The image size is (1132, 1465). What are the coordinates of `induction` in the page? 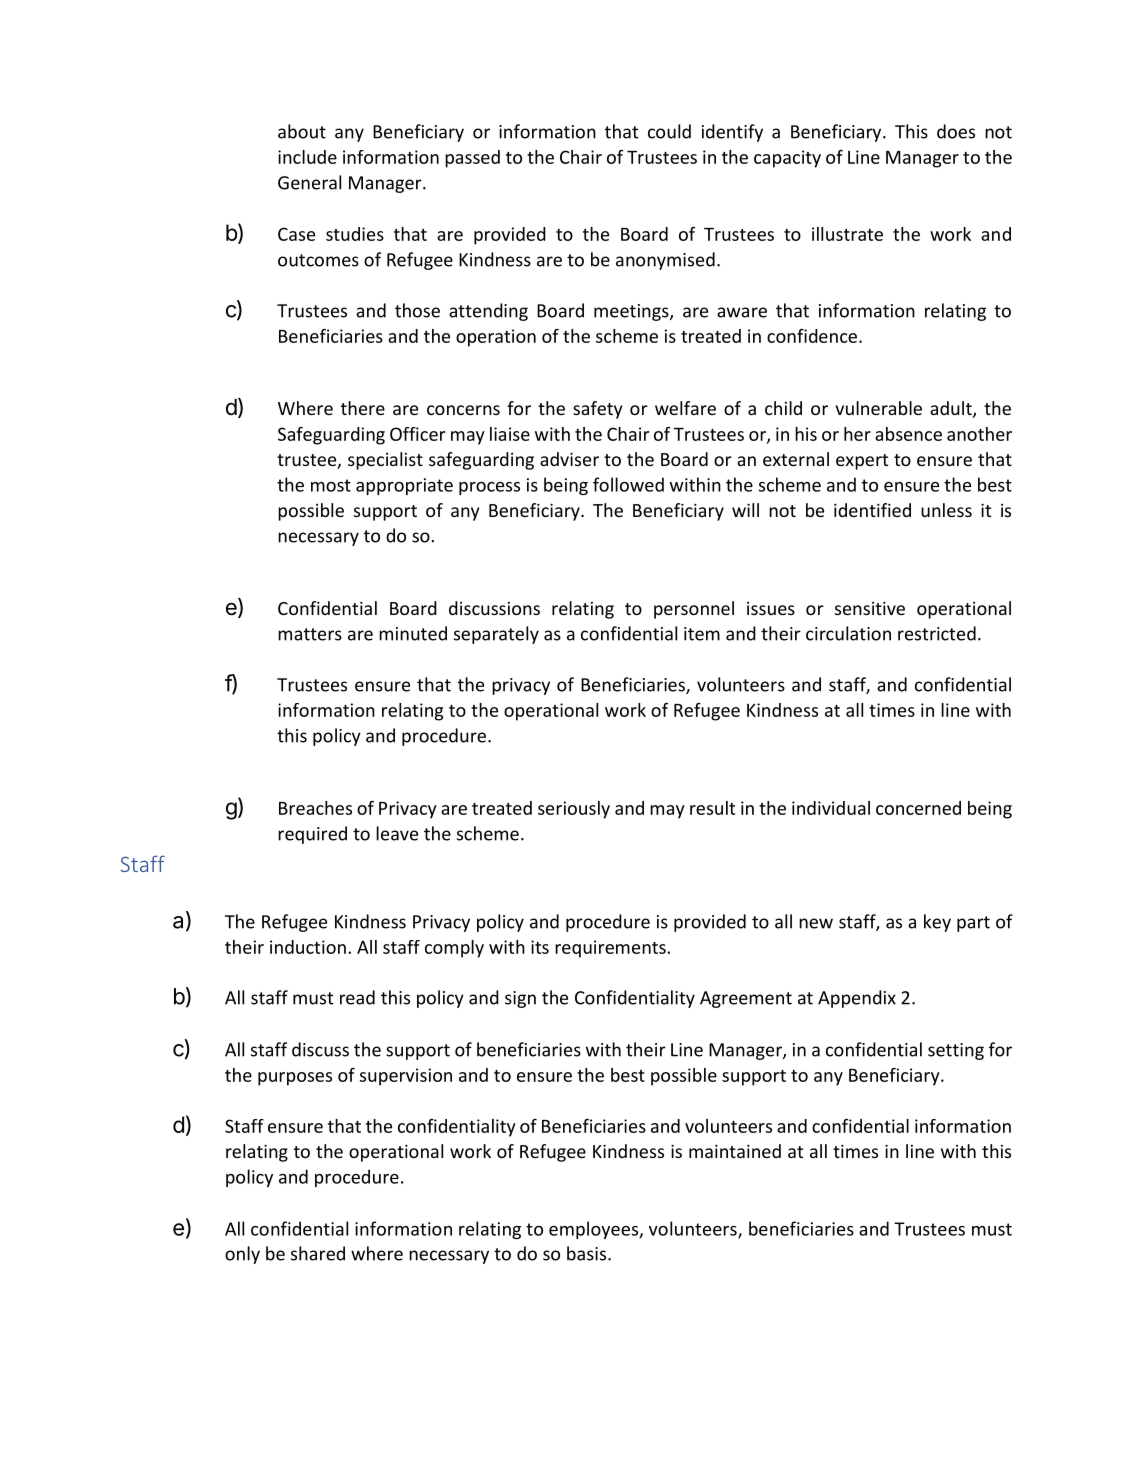 It's located at (308, 947).
